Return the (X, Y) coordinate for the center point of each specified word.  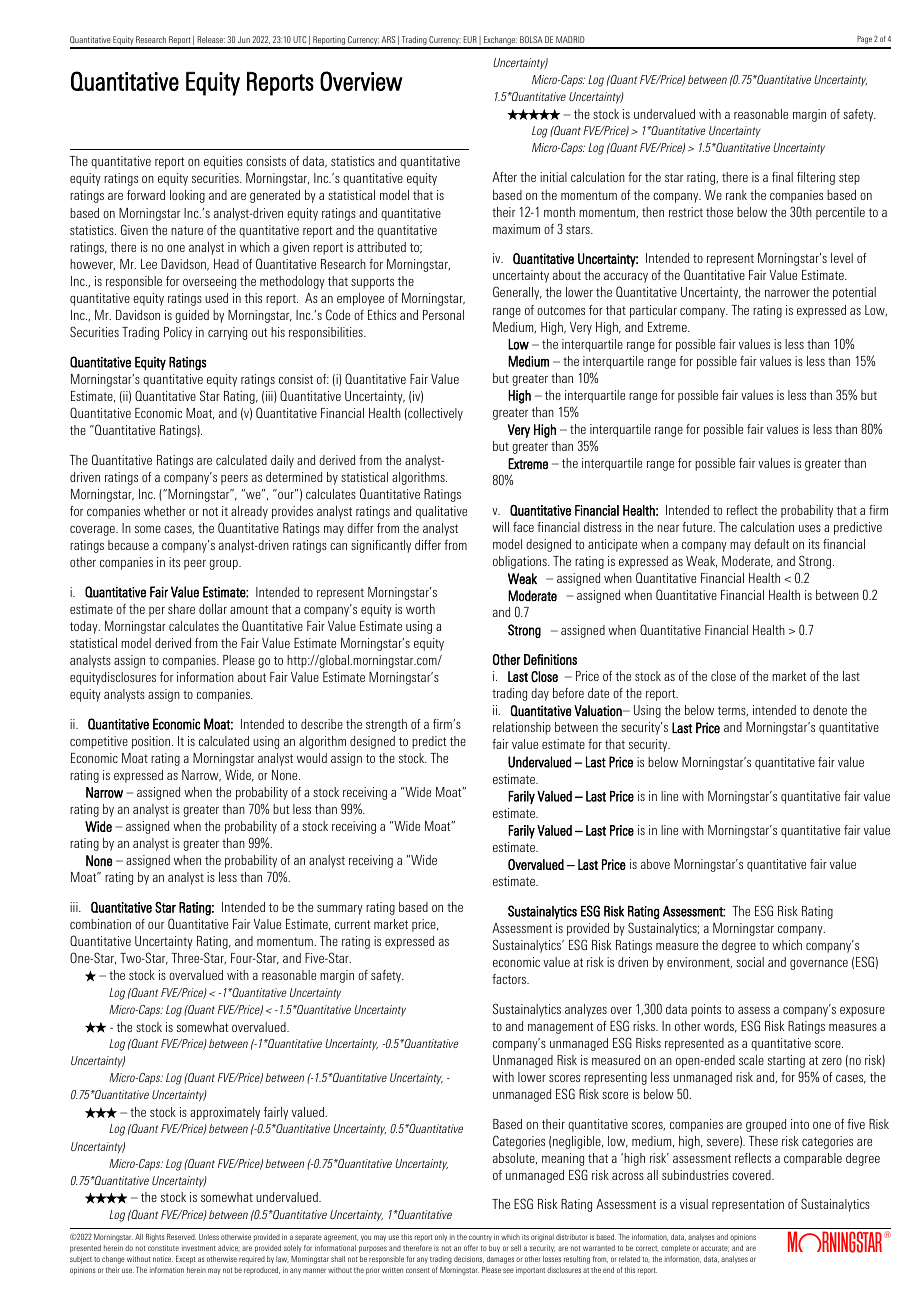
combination (100, 924)
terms (733, 711)
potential (854, 293)
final (782, 177)
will (500, 527)
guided (192, 316)
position (152, 742)
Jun (244, 39)
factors (510, 979)
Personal (443, 315)
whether (165, 511)
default (771, 544)
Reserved (181, 1237)
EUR (470, 39)
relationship (522, 728)
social (750, 962)
